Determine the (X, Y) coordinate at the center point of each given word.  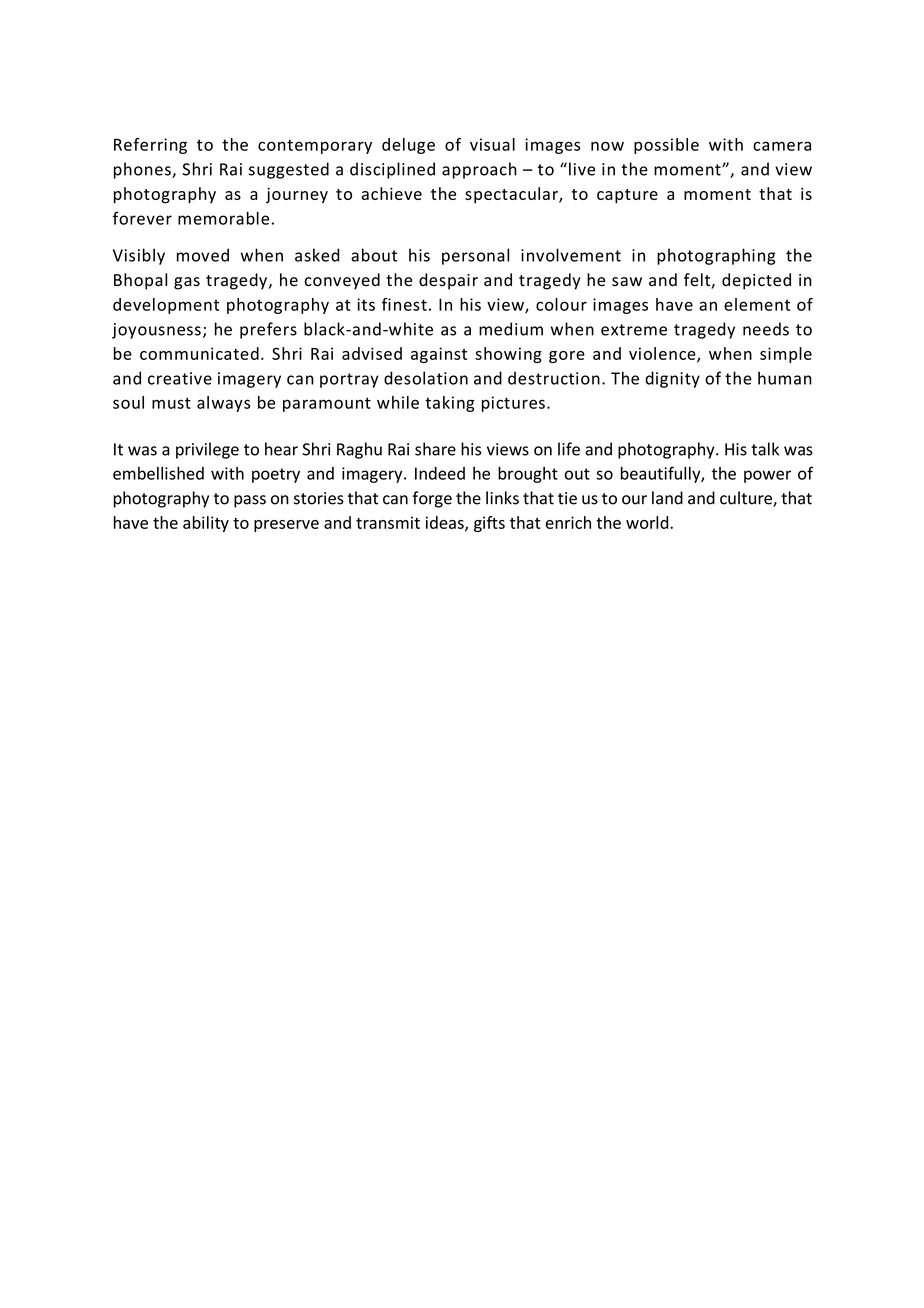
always (223, 404)
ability (206, 524)
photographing (716, 256)
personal (475, 256)
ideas (446, 523)
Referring (150, 146)
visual (492, 144)
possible (666, 146)
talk (765, 449)
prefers (268, 330)
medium (511, 329)
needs (766, 329)
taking (450, 404)
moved (203, 255)
